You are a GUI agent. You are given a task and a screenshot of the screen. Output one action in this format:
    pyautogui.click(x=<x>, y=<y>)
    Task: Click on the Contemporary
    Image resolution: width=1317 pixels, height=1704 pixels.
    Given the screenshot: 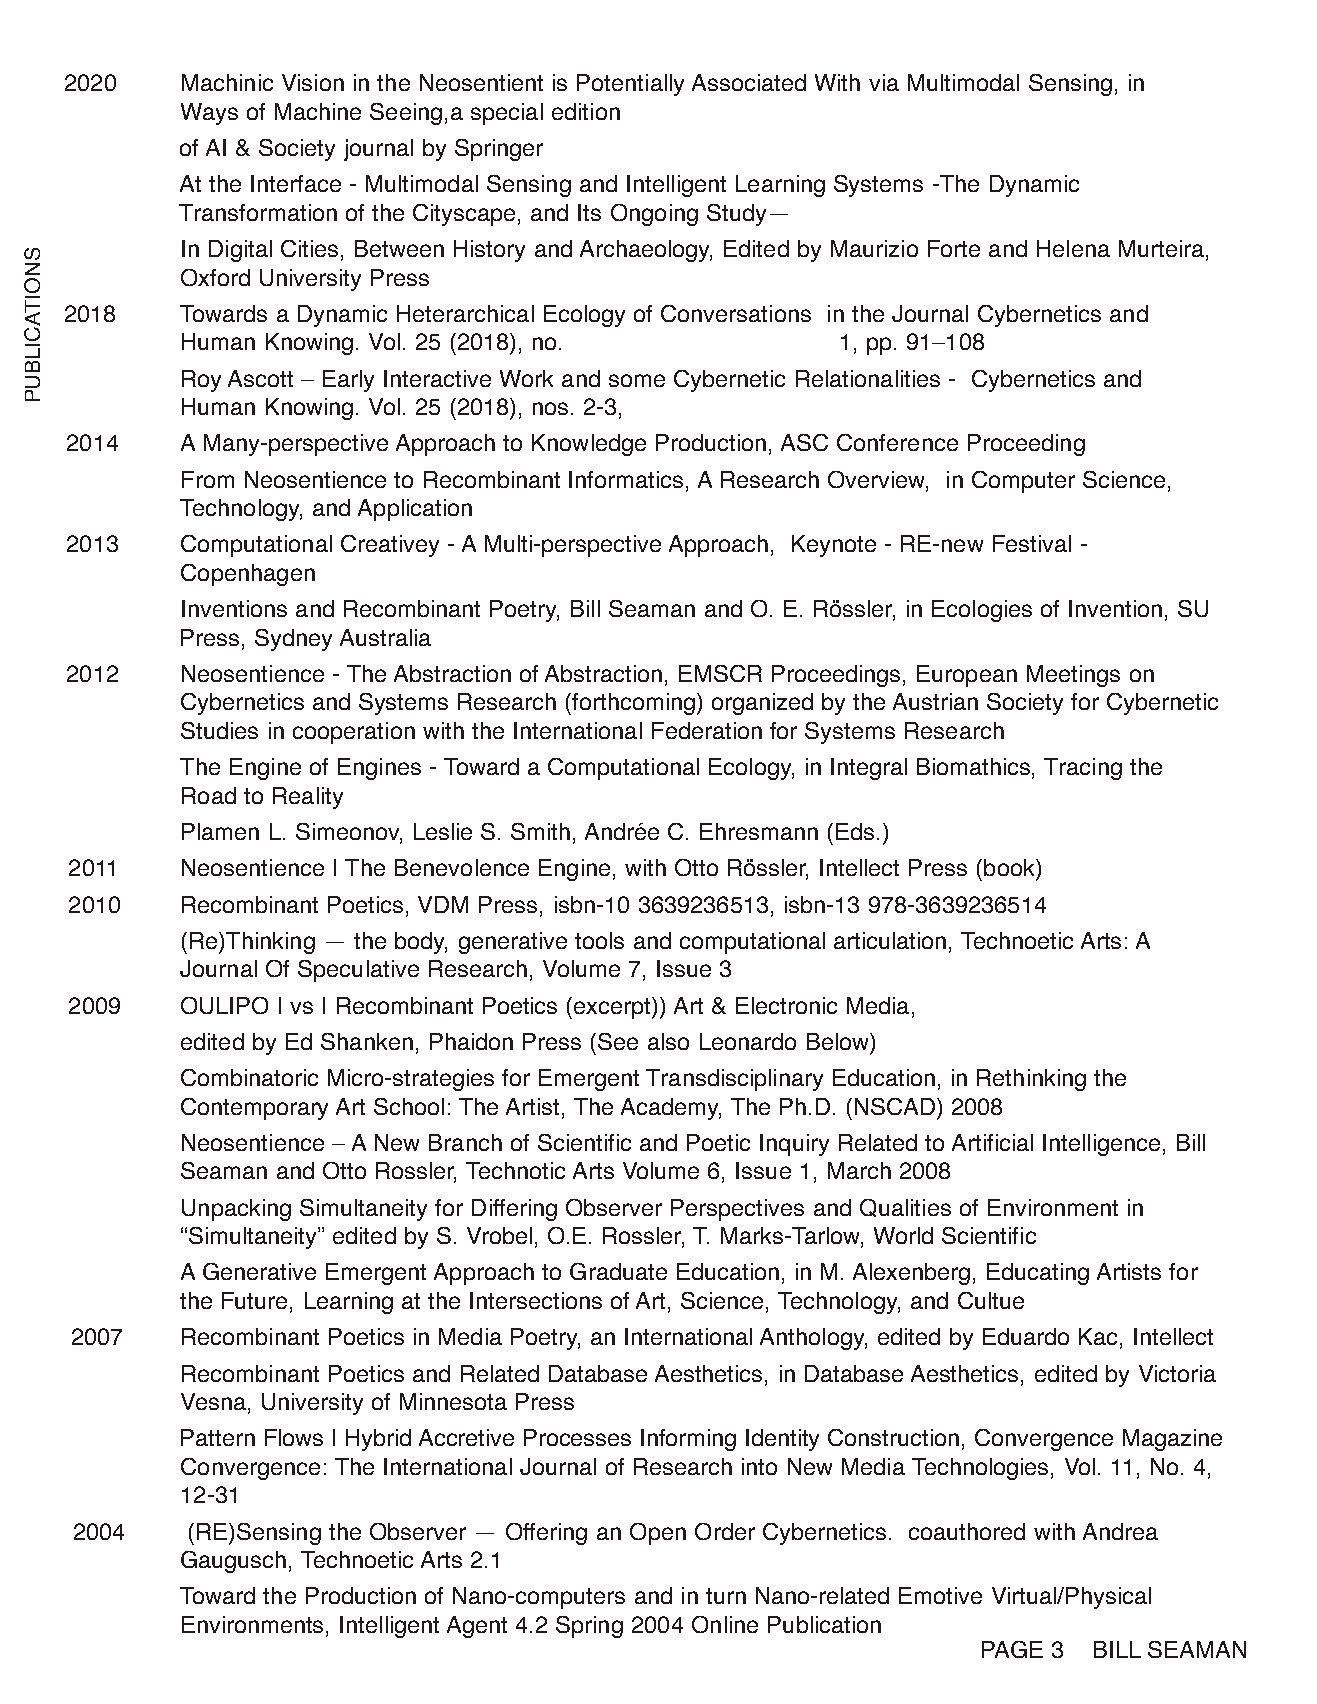 What is the action you would take?
    pyautogui.click(x=254, y=1109)
